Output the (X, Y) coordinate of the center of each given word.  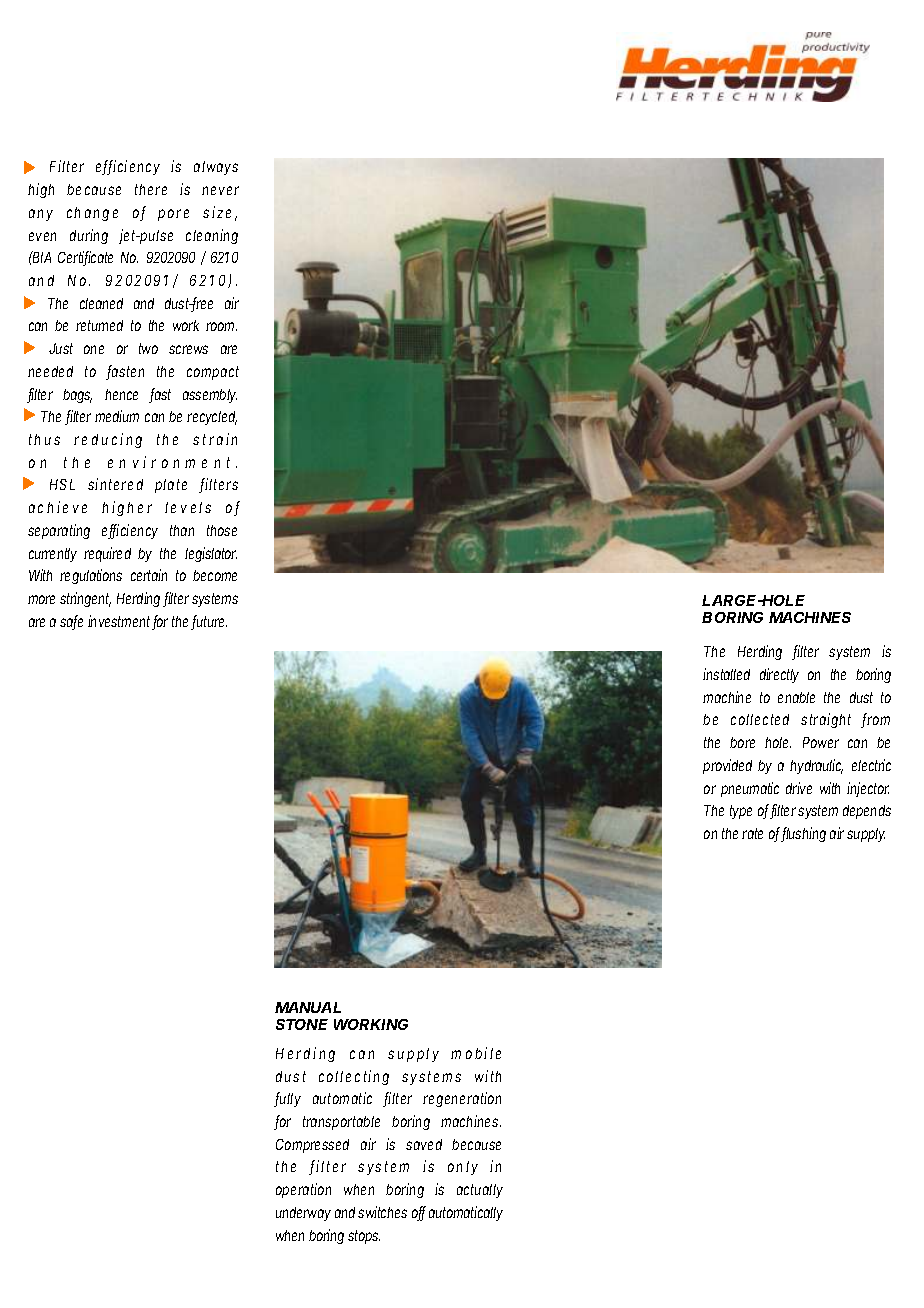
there (151, 189)
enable (796, 697)
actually (480, 1191)
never (220, 190)
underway (303, 1214)
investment (120, 622)
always (216, 168)
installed (726, 674)
